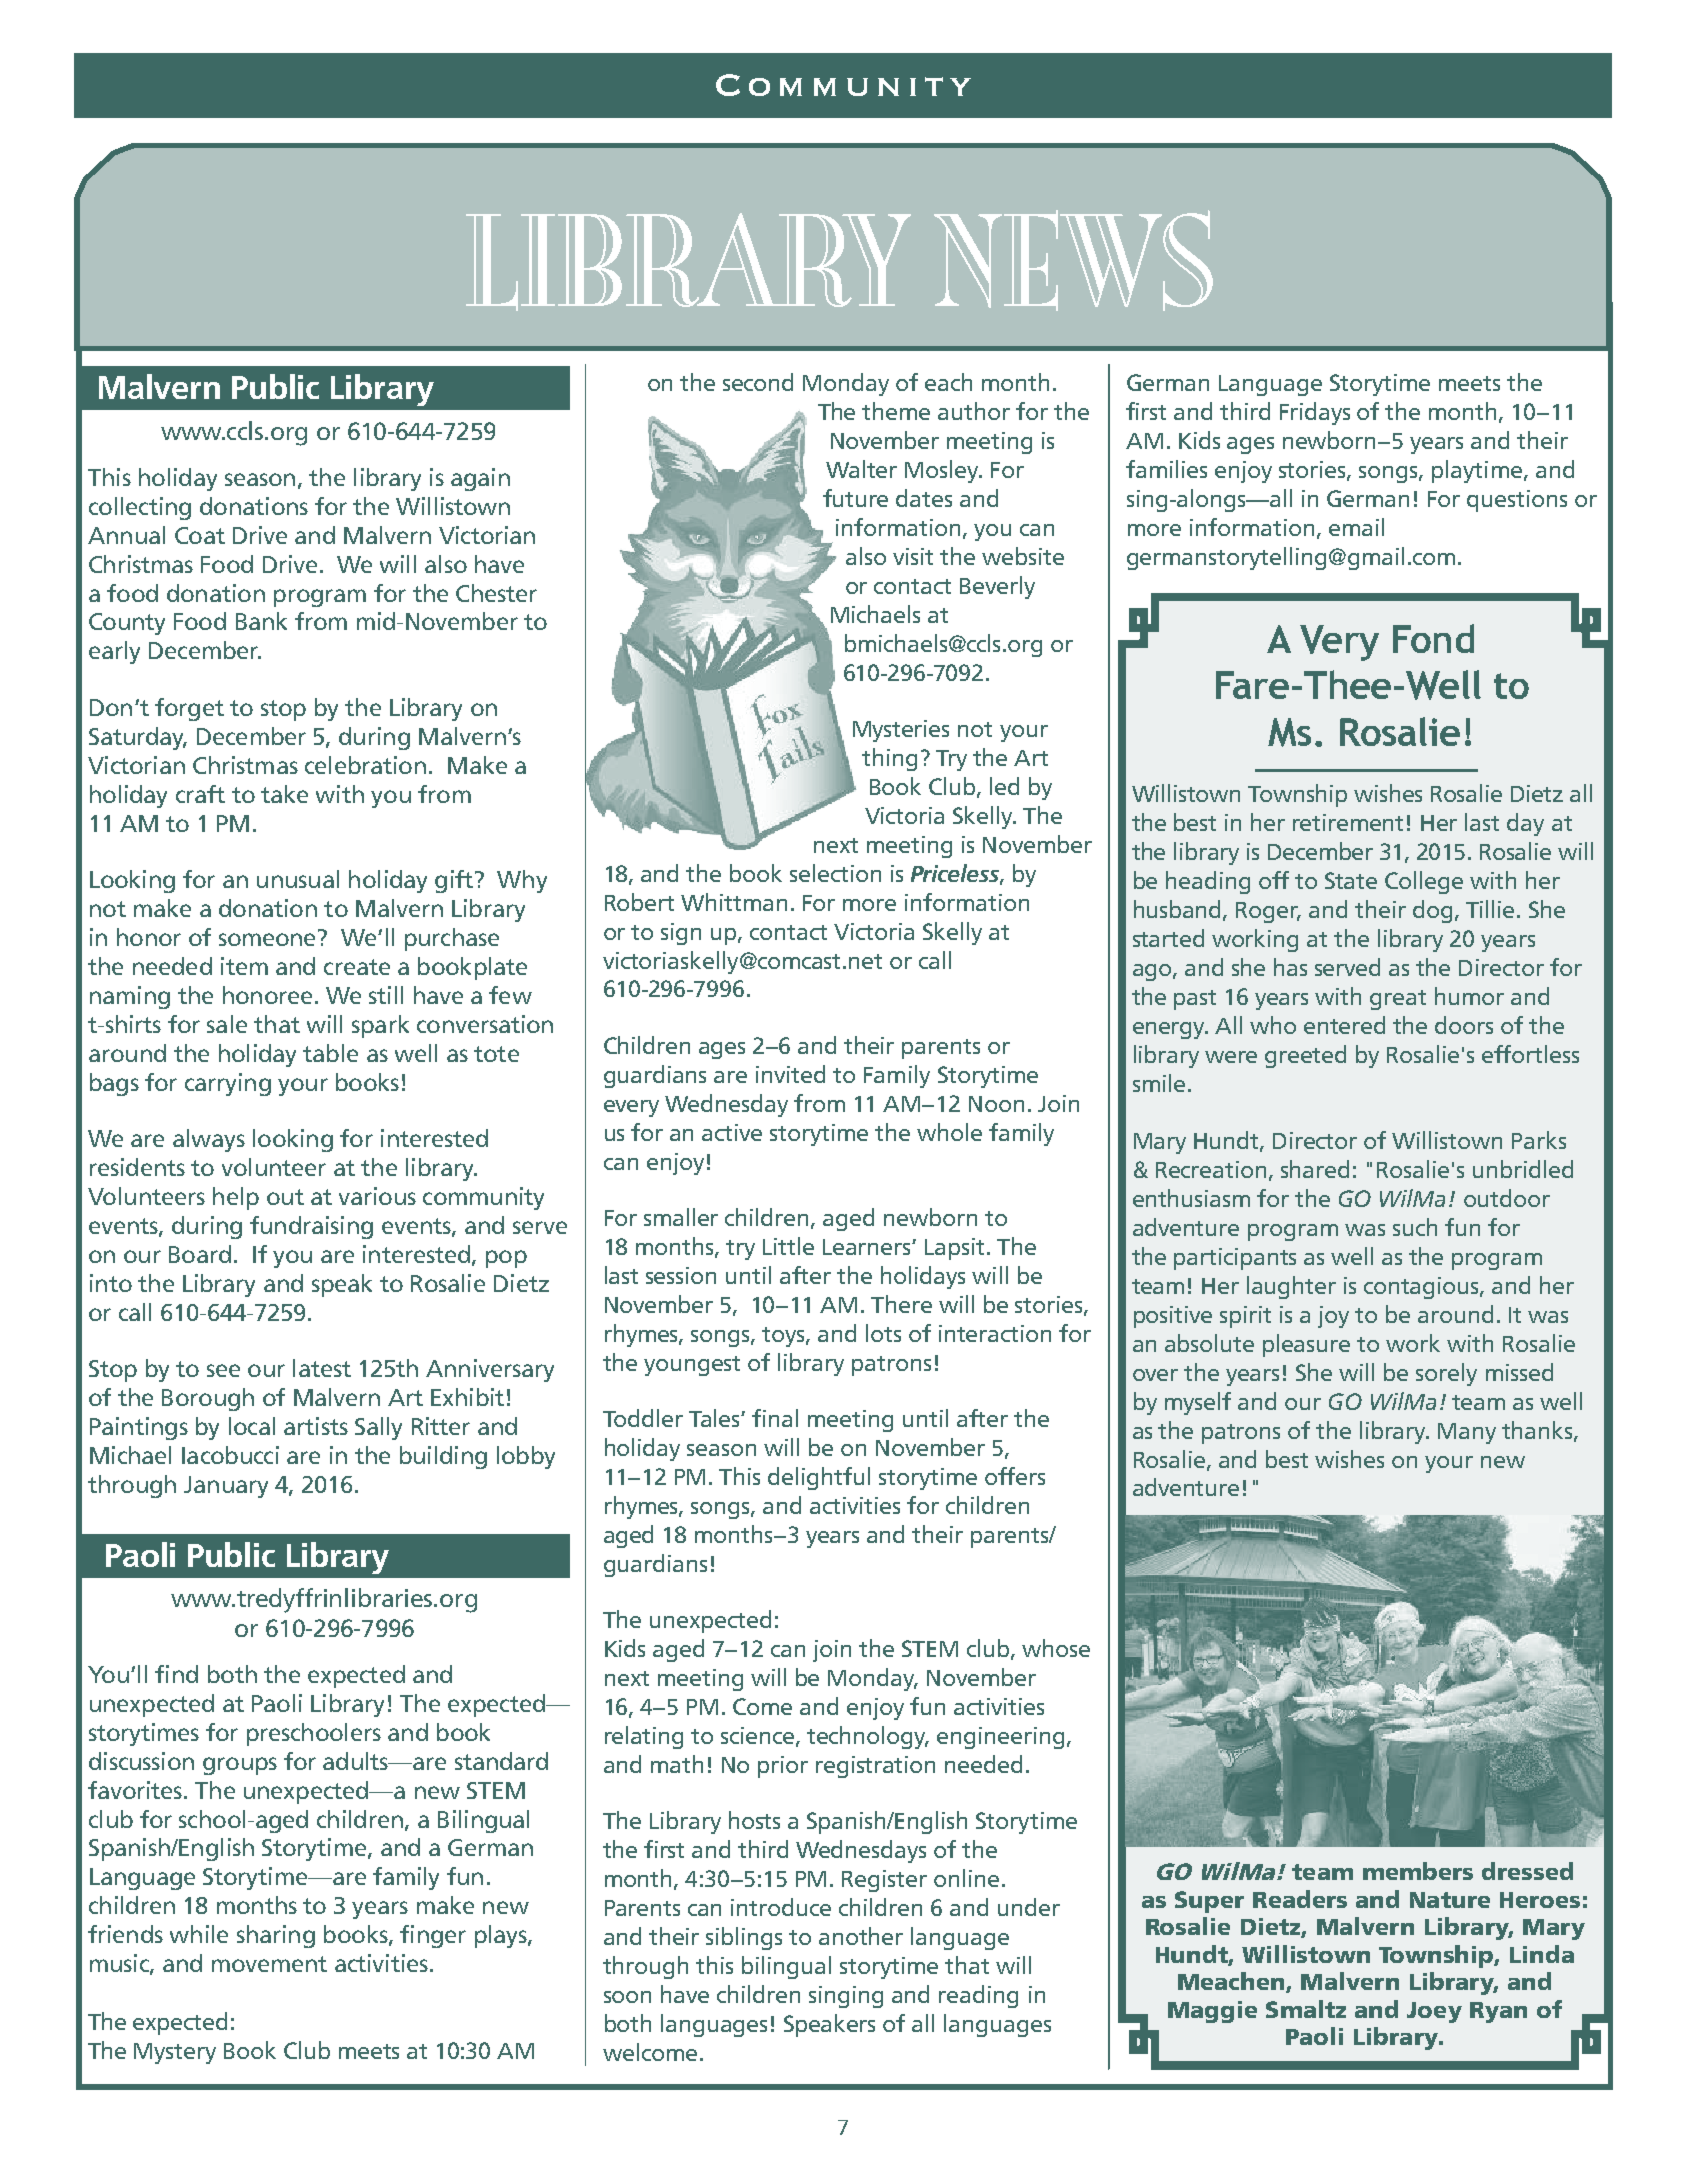 This screenshot has width=1686, height=2182. Describe the element at coordinates (269, 1964) in the screenshot. I see `movement` at that location.
